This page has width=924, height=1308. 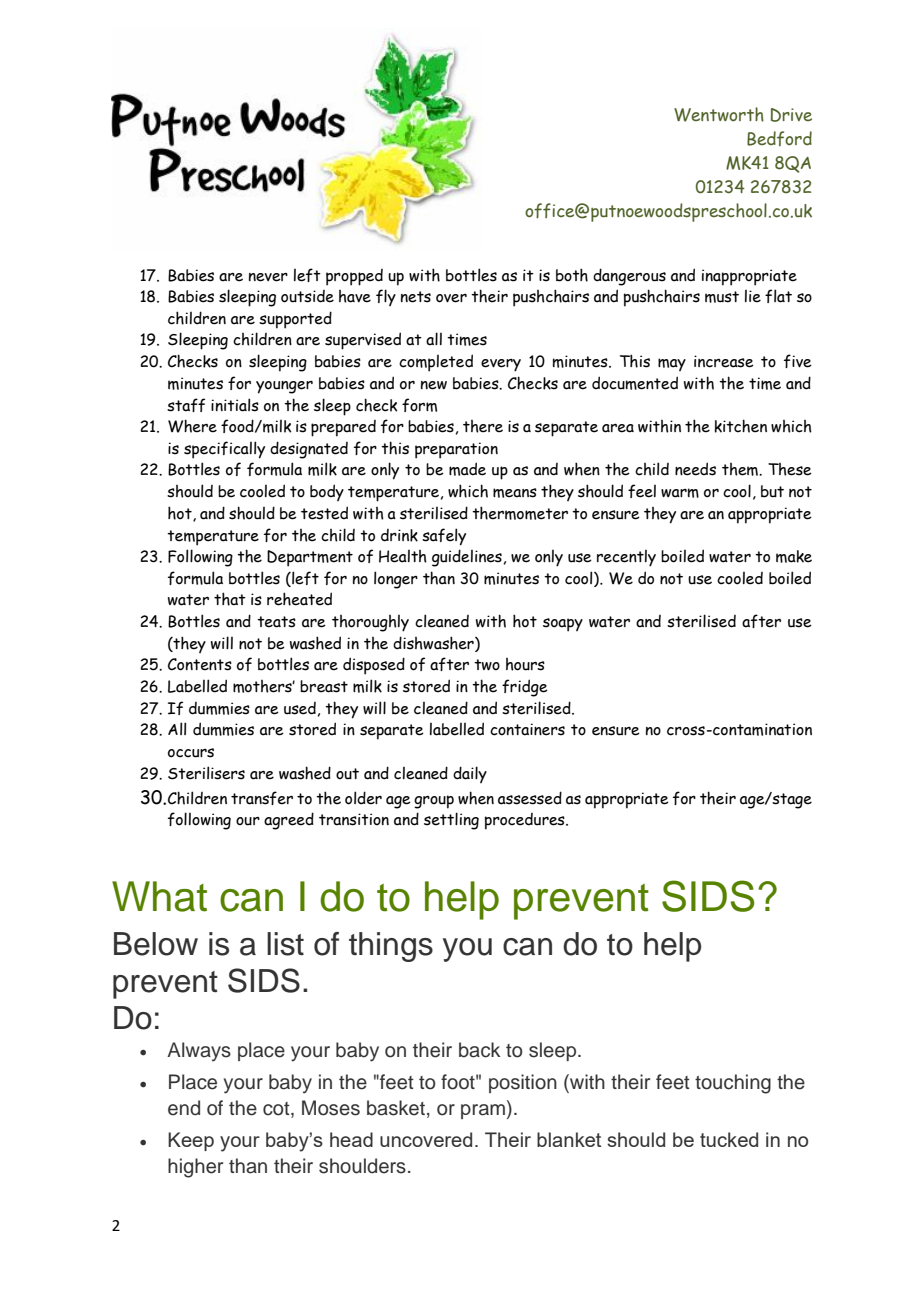 What do you see at coordinates (525, 664) in the page?
I see `hours` at bounding box center [525, 664].
